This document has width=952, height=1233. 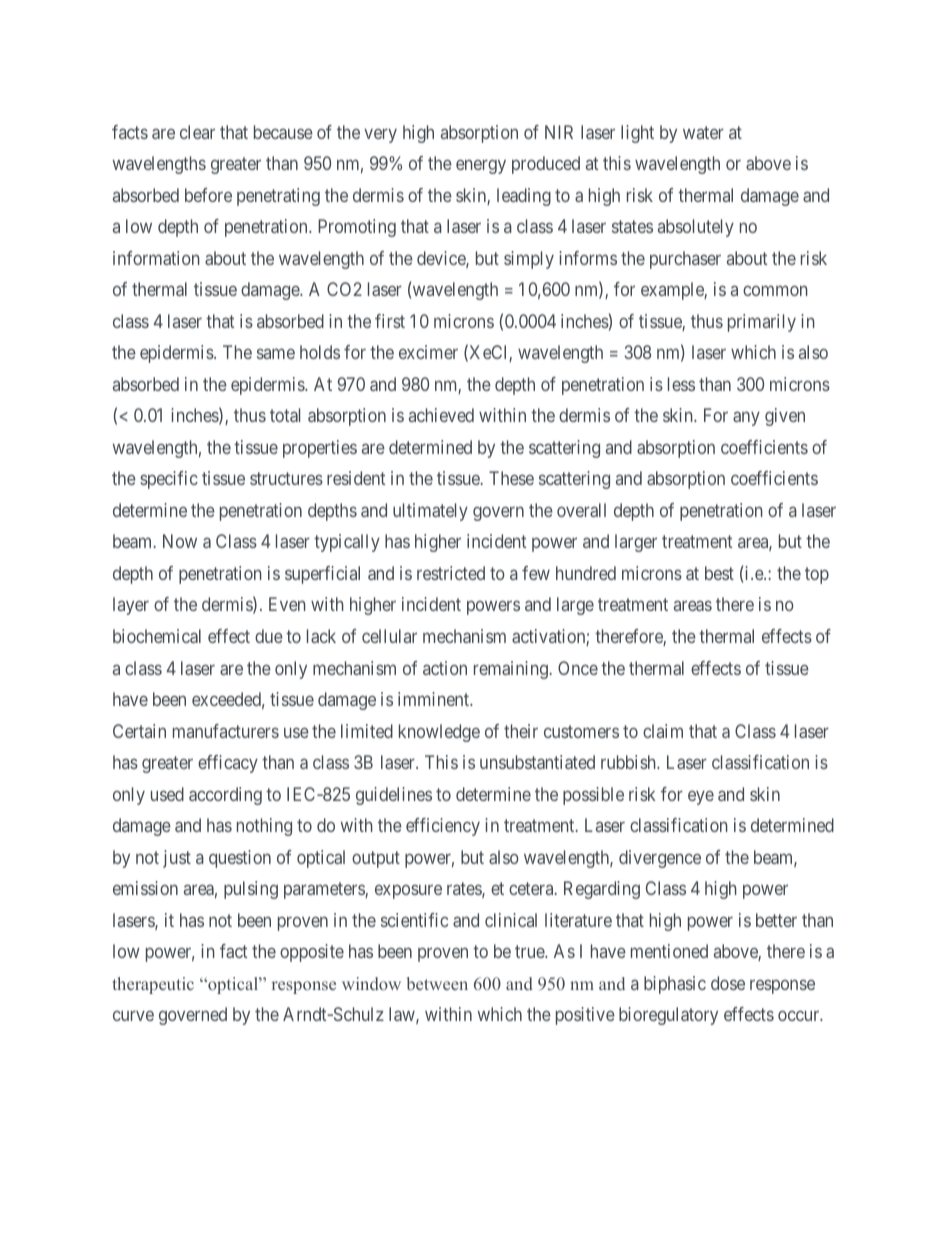 I want to click on clear, so click(x=197, y=132).
